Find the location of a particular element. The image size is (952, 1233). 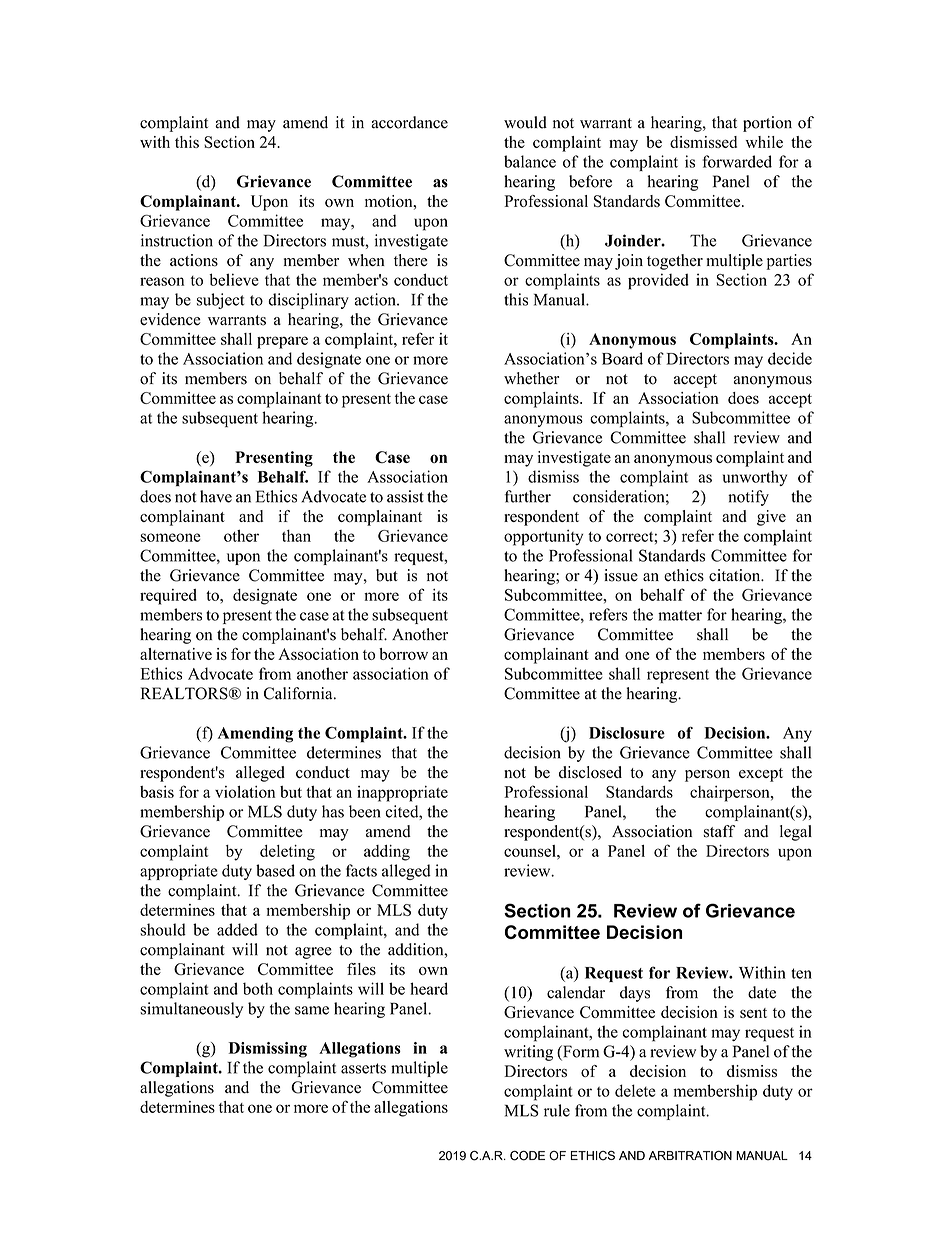

alternative is located at coordinates (176, 654).
